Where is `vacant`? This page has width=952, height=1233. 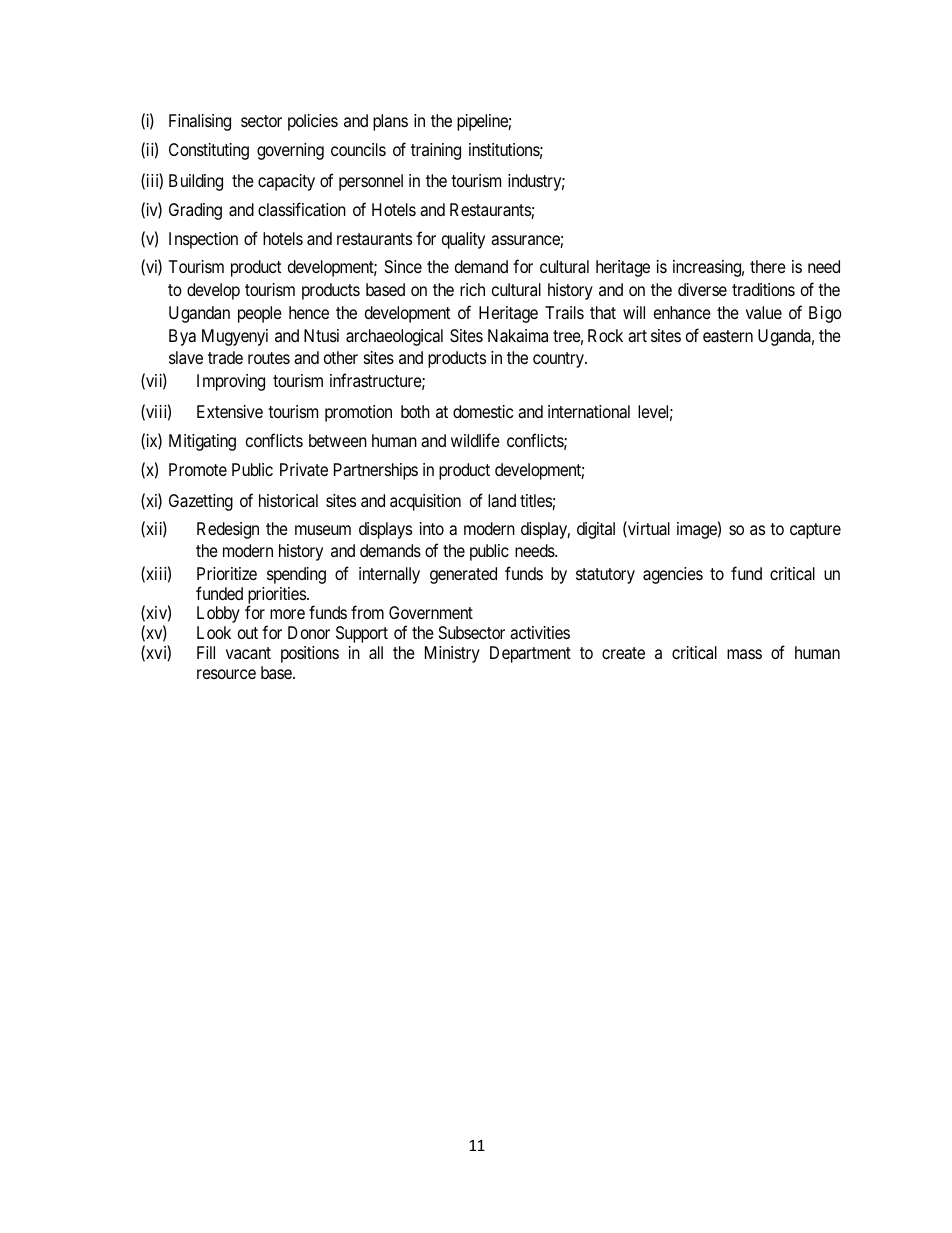 vacant is located at coordinates (248, 653).
